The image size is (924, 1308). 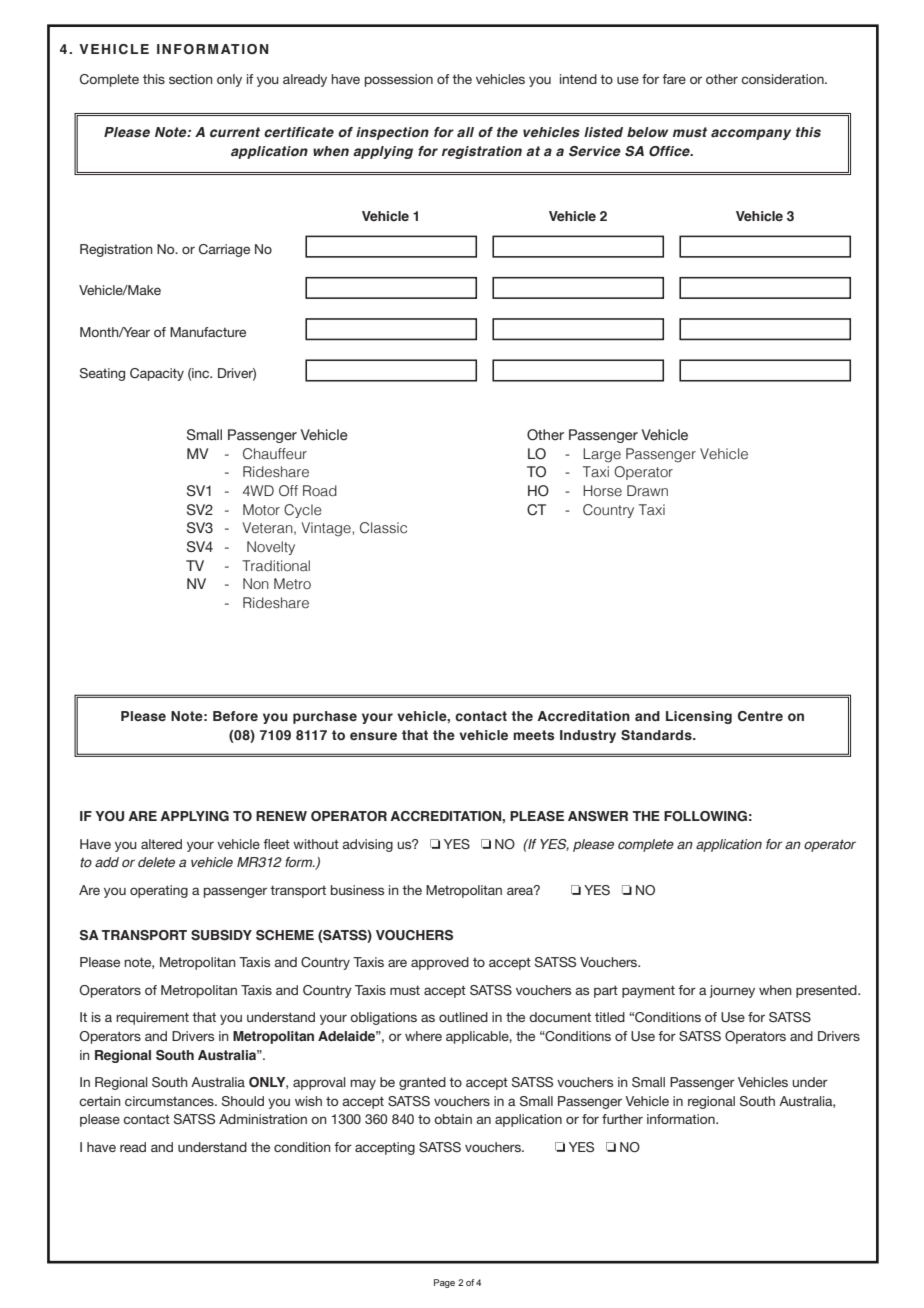 What do you see at coordinates (705, 816) in the screenshot?
I see `FOLLOWING` at bounding box center [705, 816].
